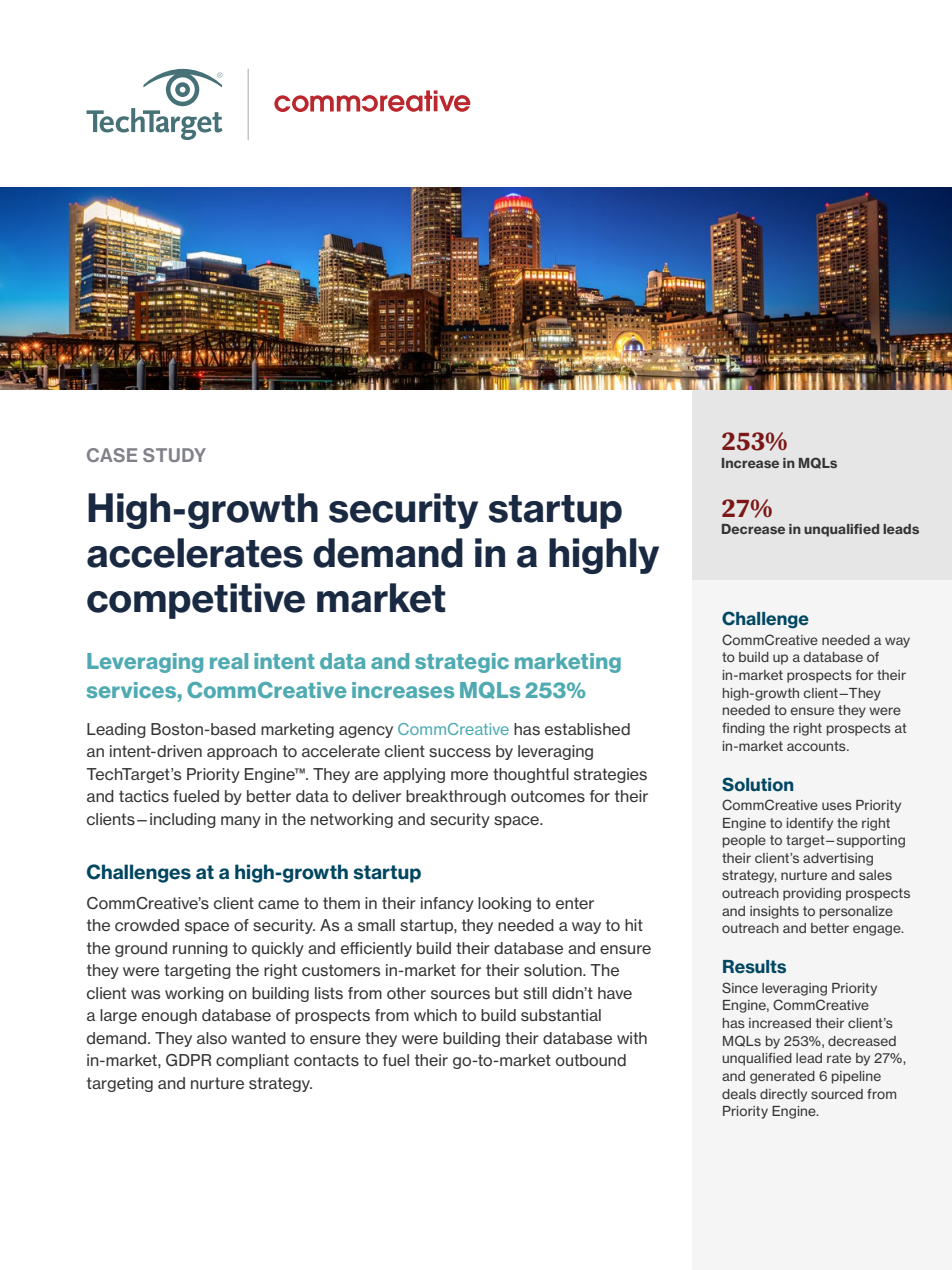  What do you see at coordinates (591, 1060) in the image?
I see `outbound` at bounding box center [591, 1060].
